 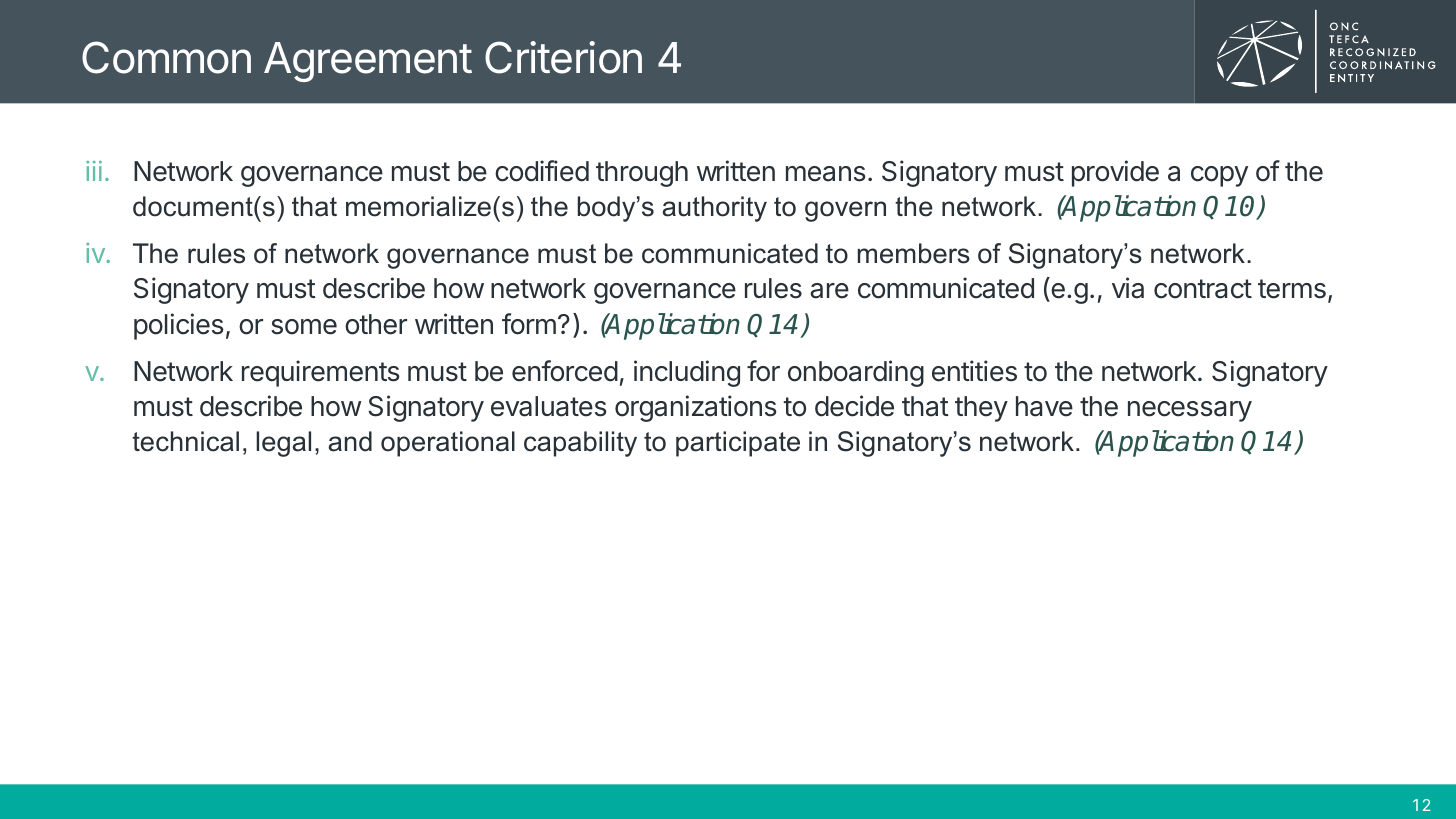 I want to click on via, so click(x=1128, y=288).
